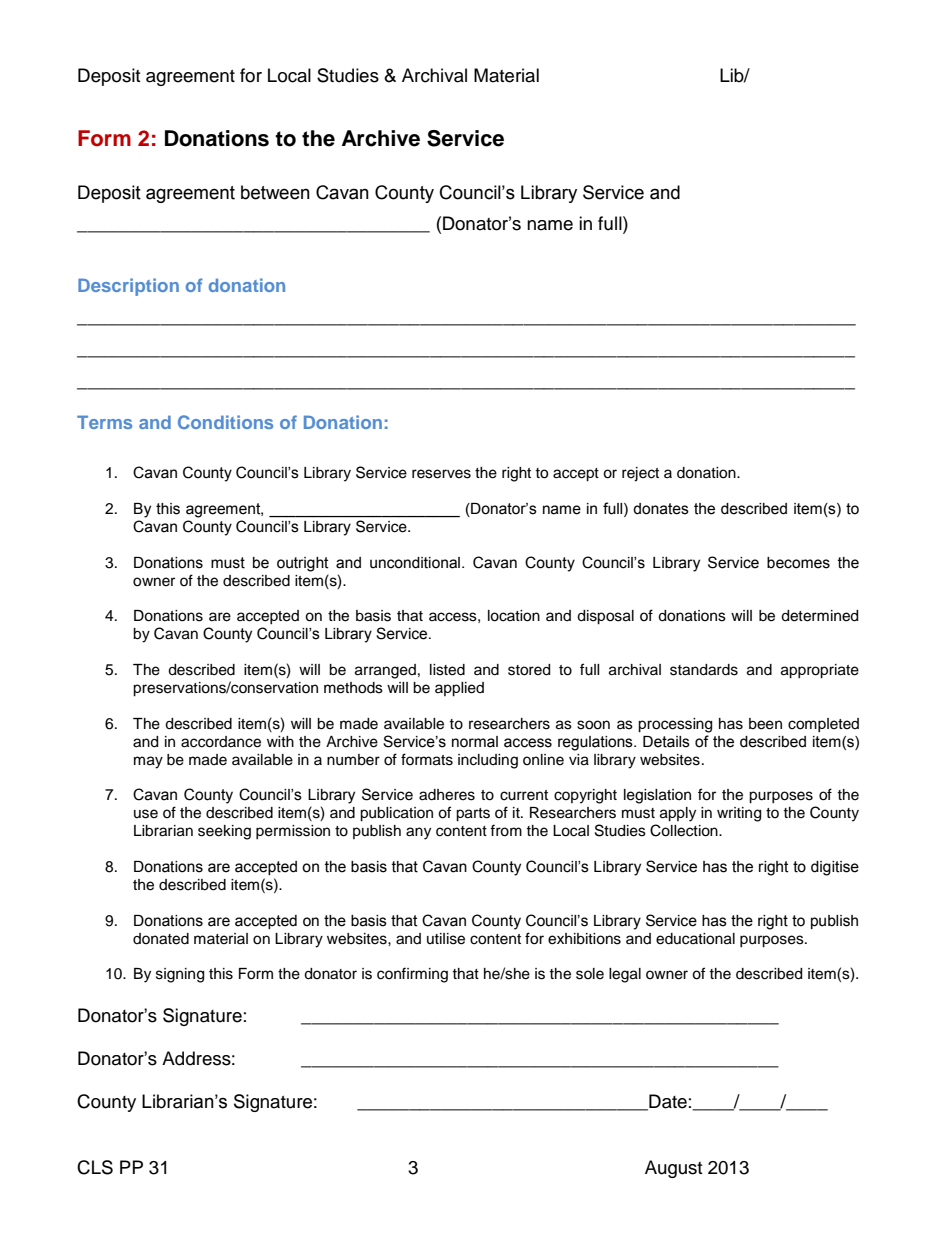 Image resolution: width=952 pixels, height=1233 pixels. What do you see at coordinates (95, 1167) in the screenshot?
I see `CLS` at bounding box center [95, 1167].
